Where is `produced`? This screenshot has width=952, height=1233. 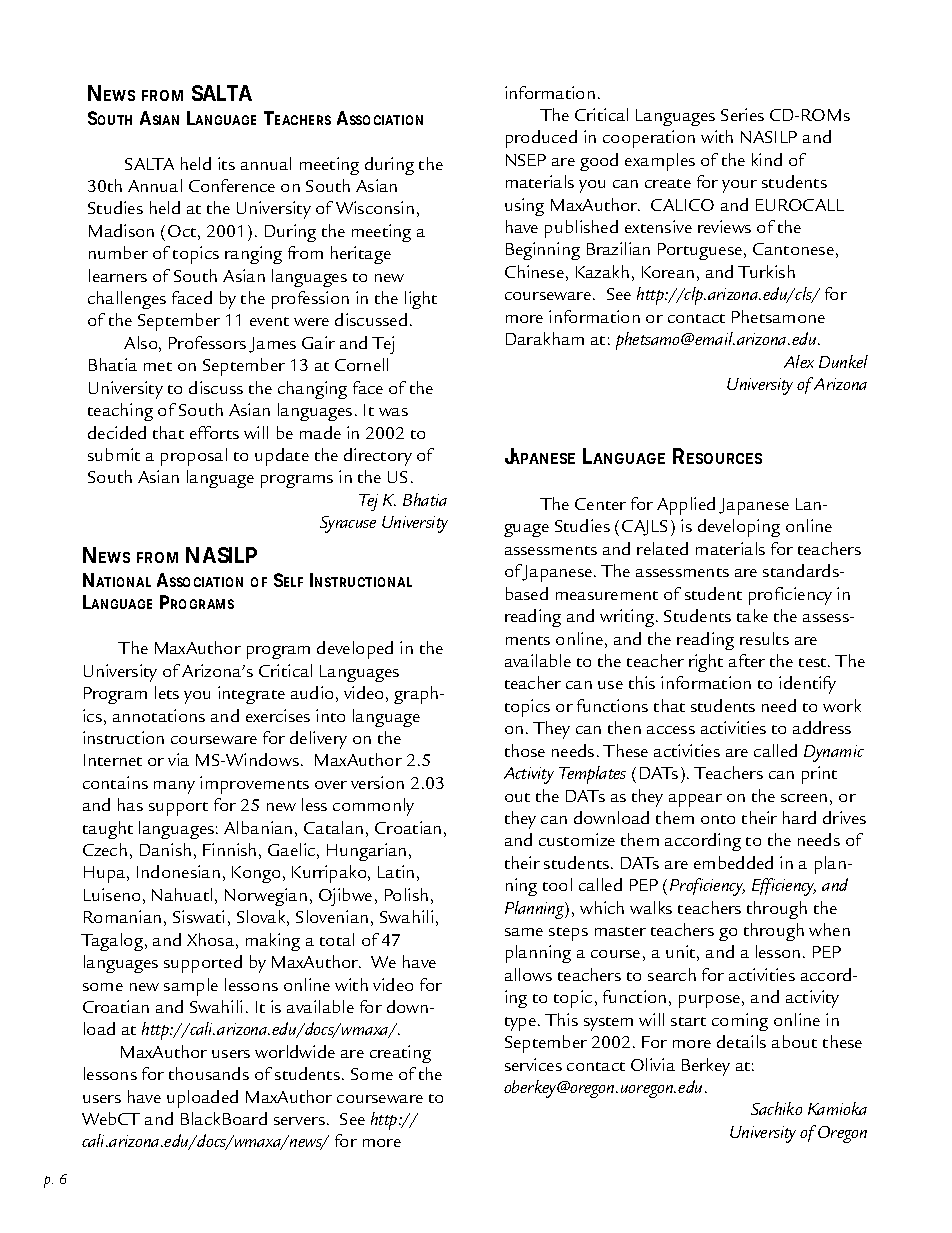 produced is located at coordinates (541, 139).
